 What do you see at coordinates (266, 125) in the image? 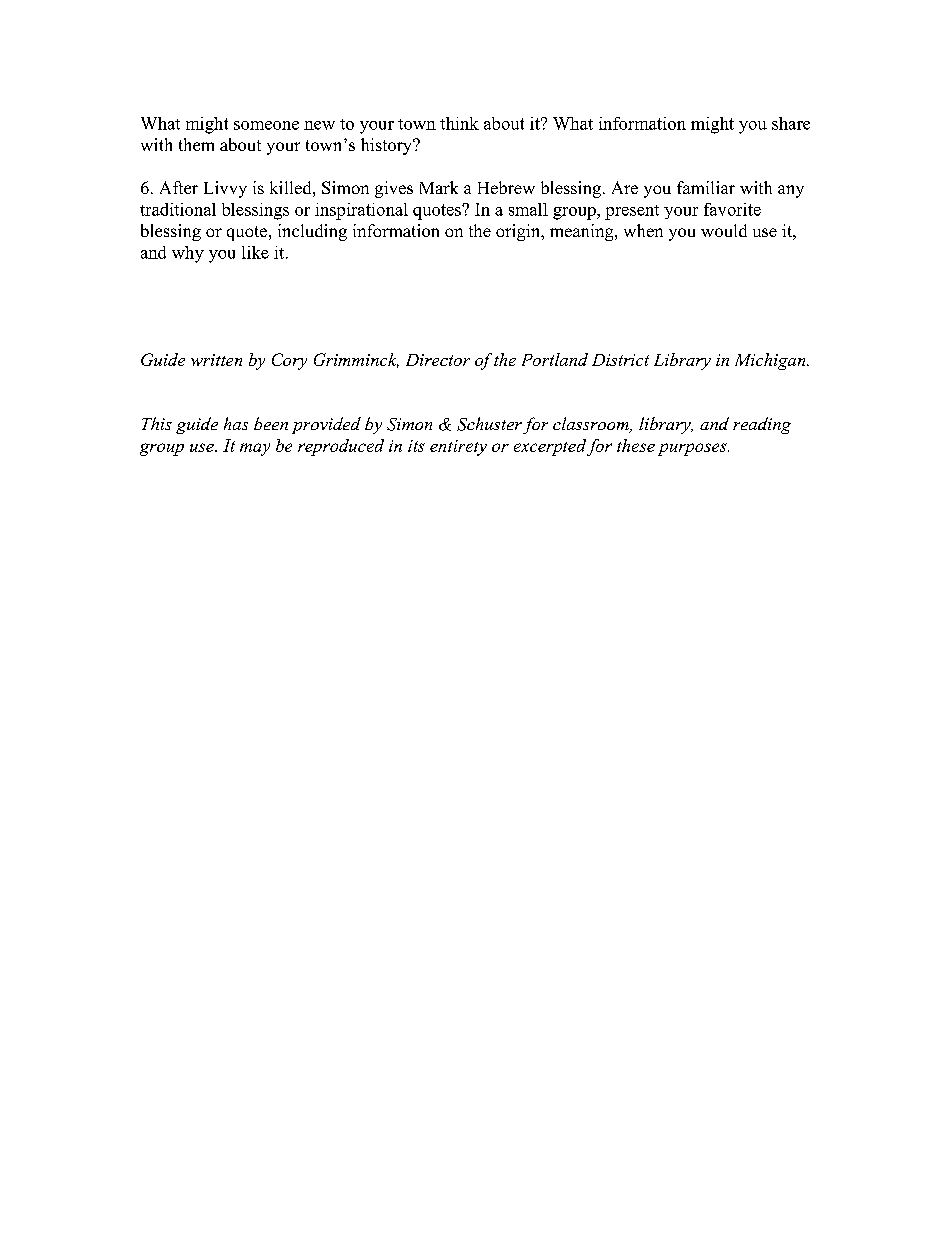
I see `someone` at bounding box center [266, 125].
